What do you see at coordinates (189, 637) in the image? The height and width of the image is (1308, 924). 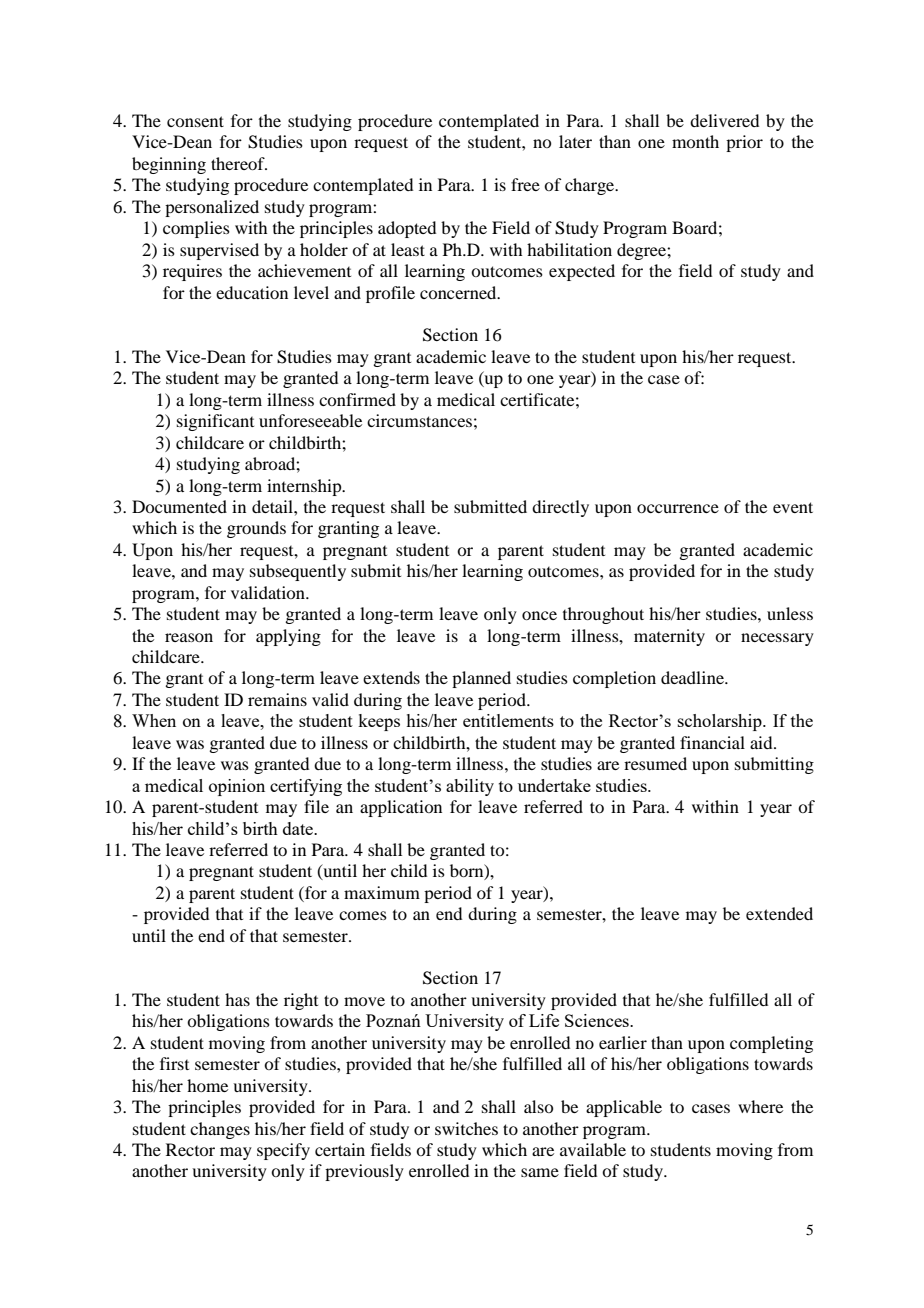 I see `reason` at bounding box center [189, 637].
